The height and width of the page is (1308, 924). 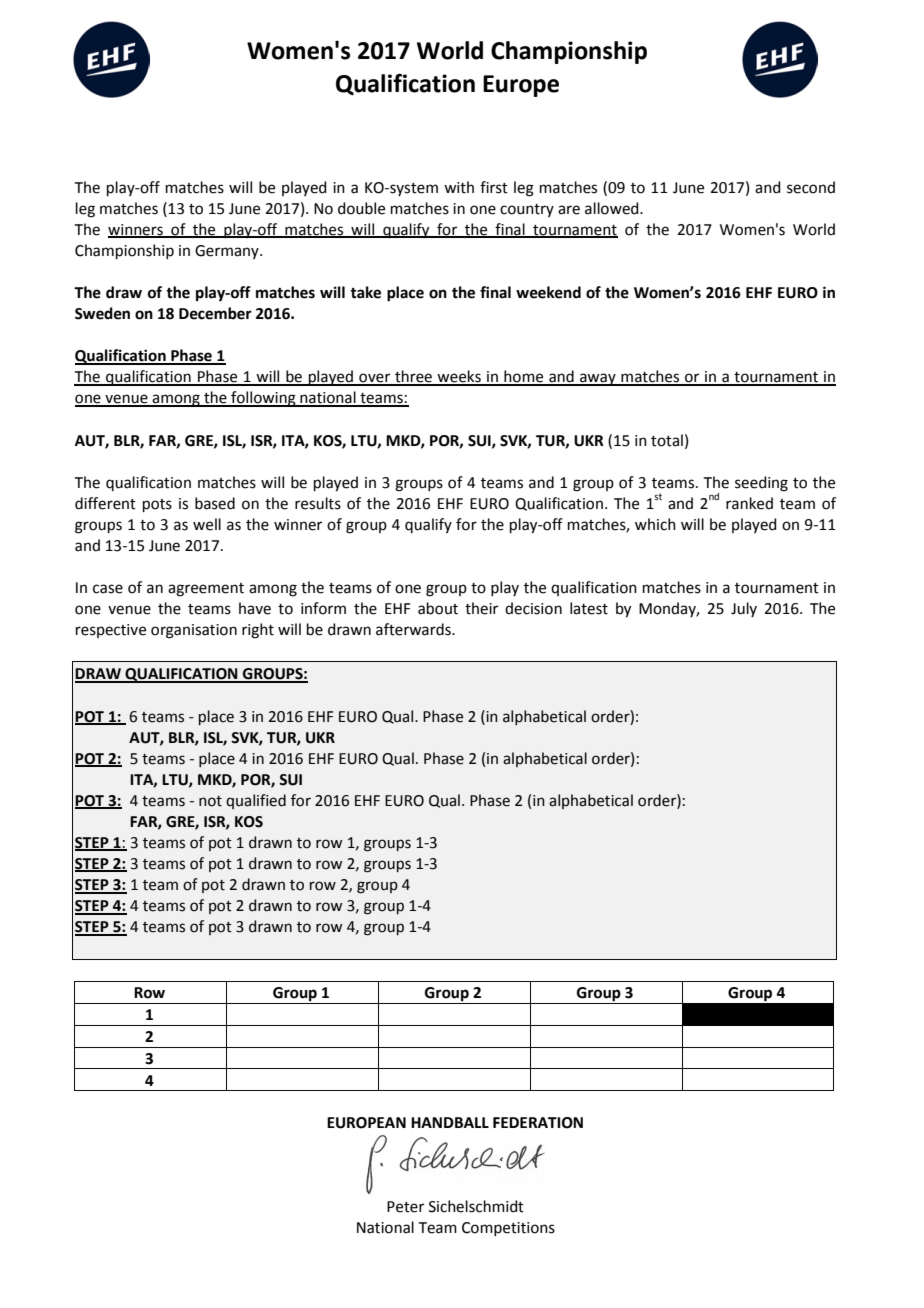 I want to click on July, so click(x=744, y=609).
